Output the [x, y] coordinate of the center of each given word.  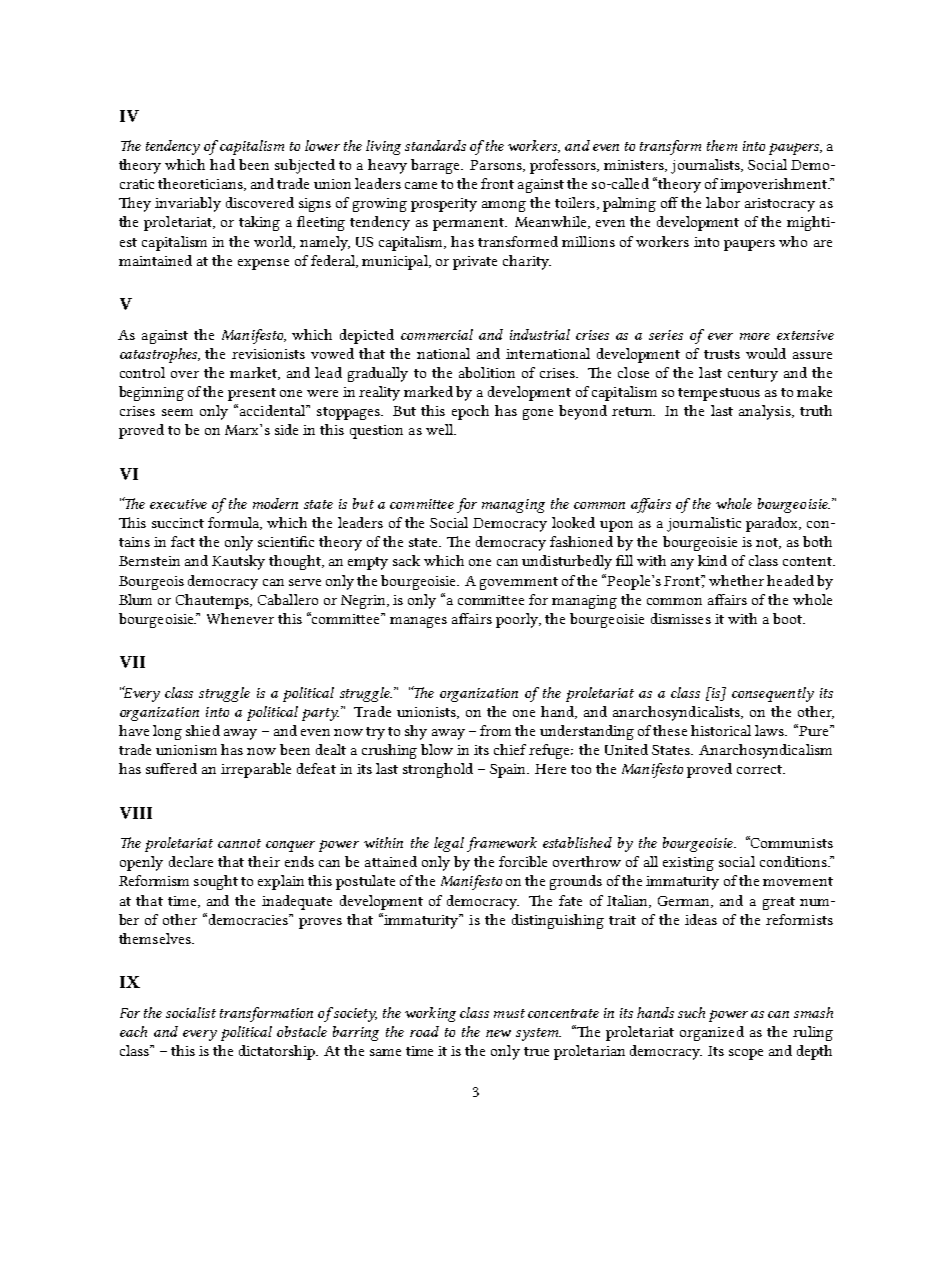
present [252, 394]
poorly [518, 620]
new [498, 1033]
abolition [487, 372]
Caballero [288, 599]
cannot [239, 843]
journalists [707, 166]
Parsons [497, 166]
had [222, 164]
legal [449, 844]
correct [760, 769]
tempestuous [719, 394]
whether [736, 580]
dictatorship [278, 1052]
